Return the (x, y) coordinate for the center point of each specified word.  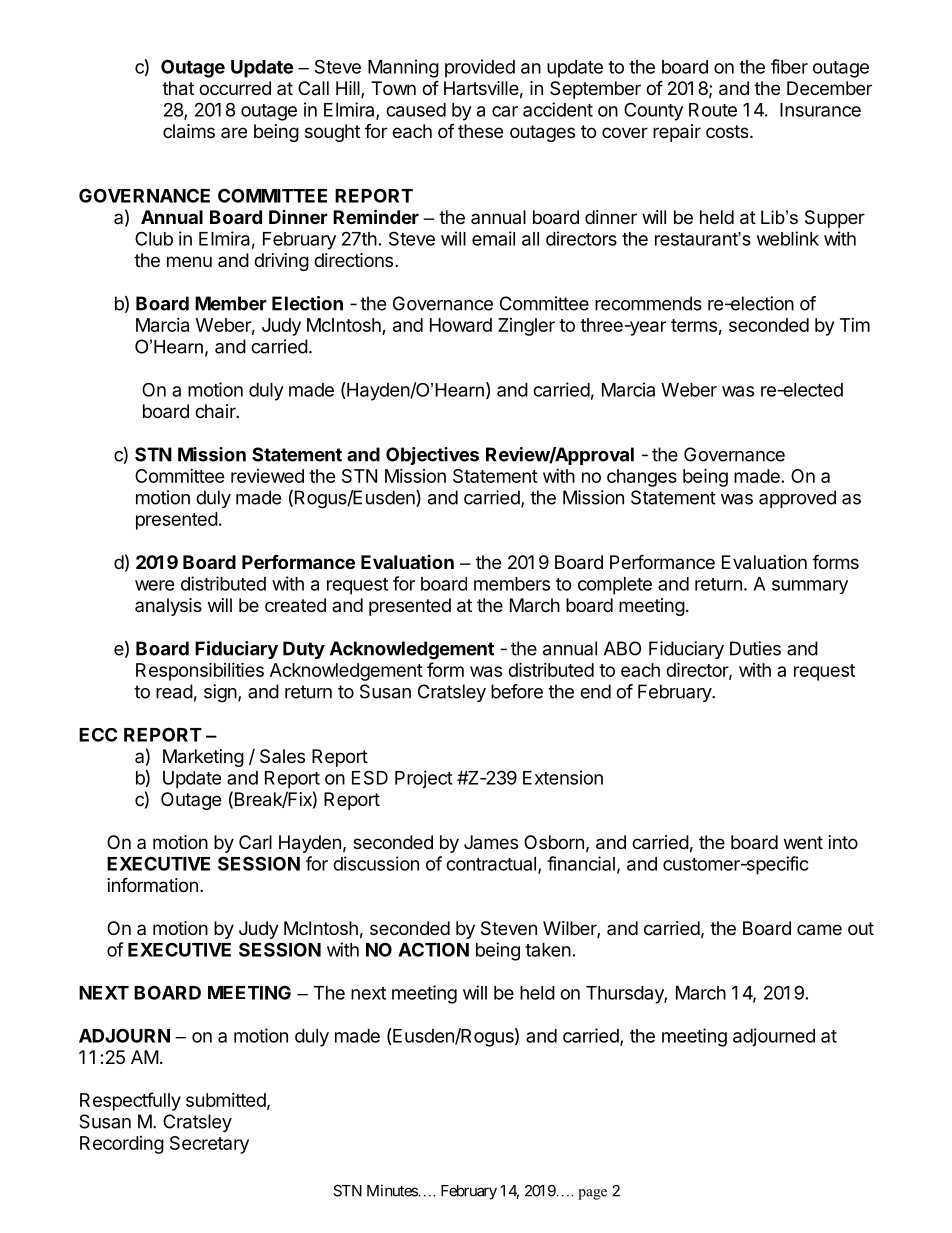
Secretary (209, 1145)
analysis (168, 607)
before (517, 691)
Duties (755, 648)
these (480, 131)
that (178, 88)
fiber (789, 66)
